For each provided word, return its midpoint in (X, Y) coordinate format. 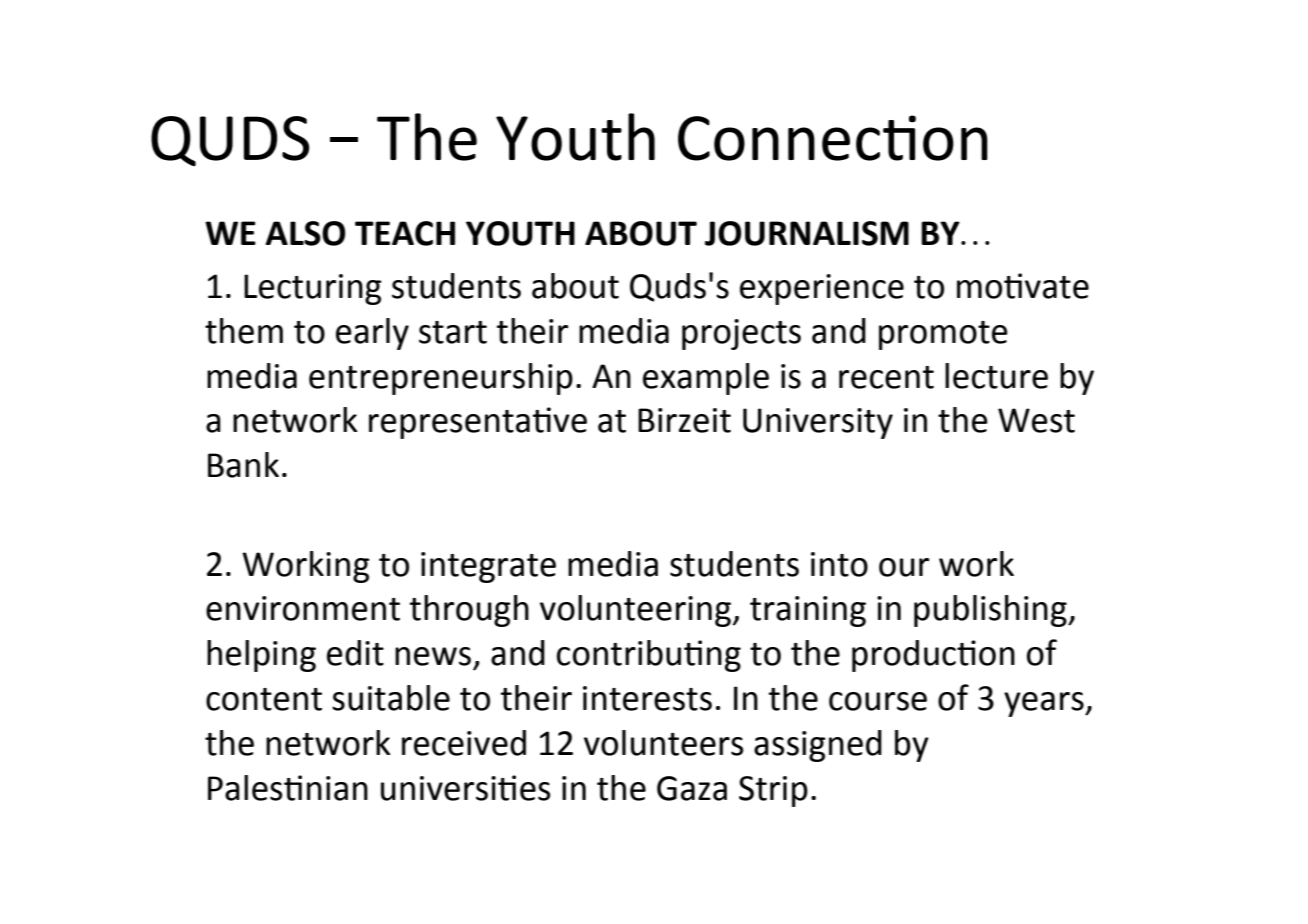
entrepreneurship (441, 379)
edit (355, 653)
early (372, 334)
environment (303, 608)
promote (943, 335)
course (878, 701)
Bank (243, 465)
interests (647, 698)
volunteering (636, 611)
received (464, 743)
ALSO (305, 233)
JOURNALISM (807, 233)
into (839, 564)
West (1036, 420)
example (706, 379)
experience (822, 289)
